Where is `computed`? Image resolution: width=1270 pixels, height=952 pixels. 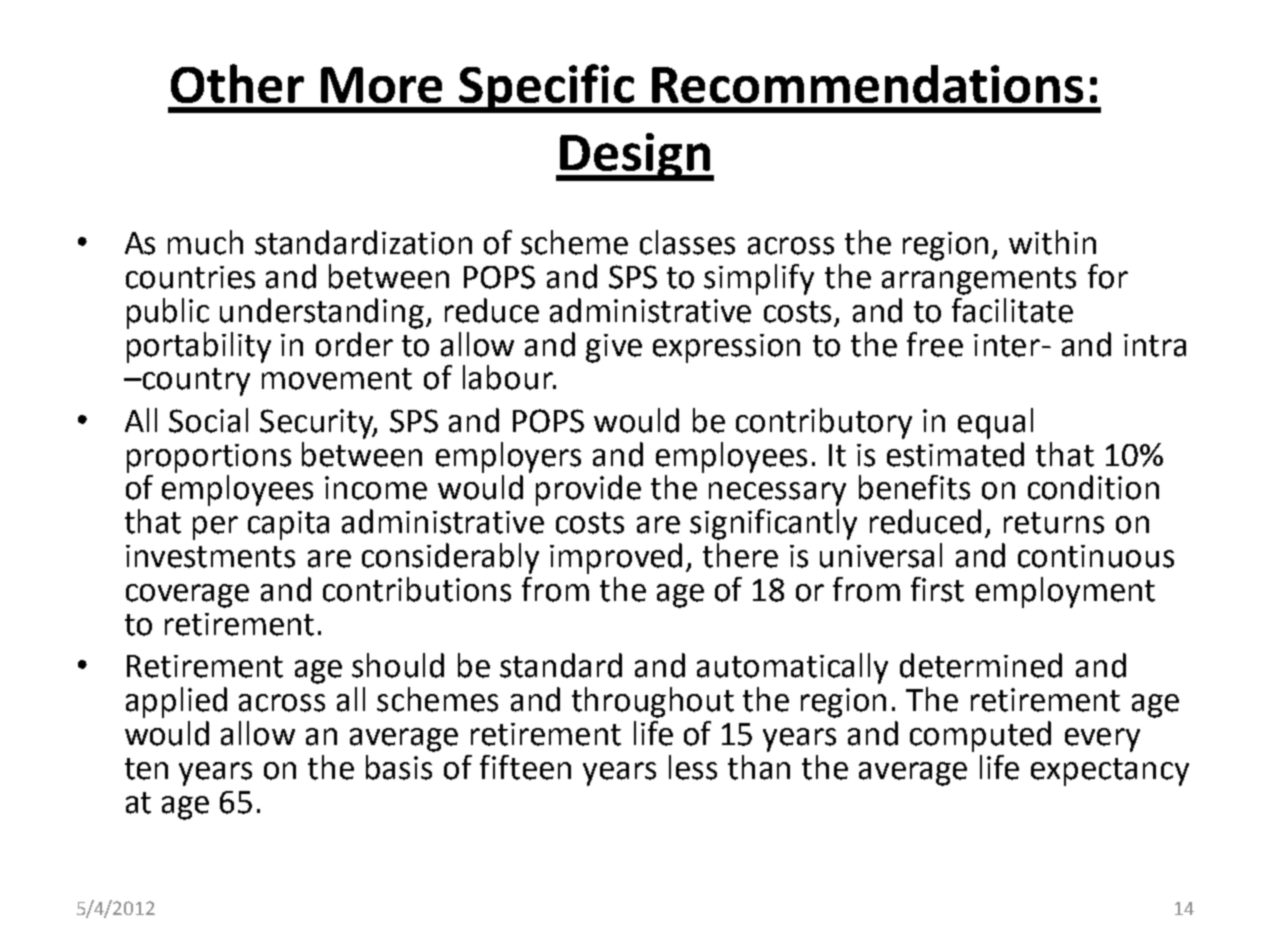
computed is located at coordinates (980, 736).
